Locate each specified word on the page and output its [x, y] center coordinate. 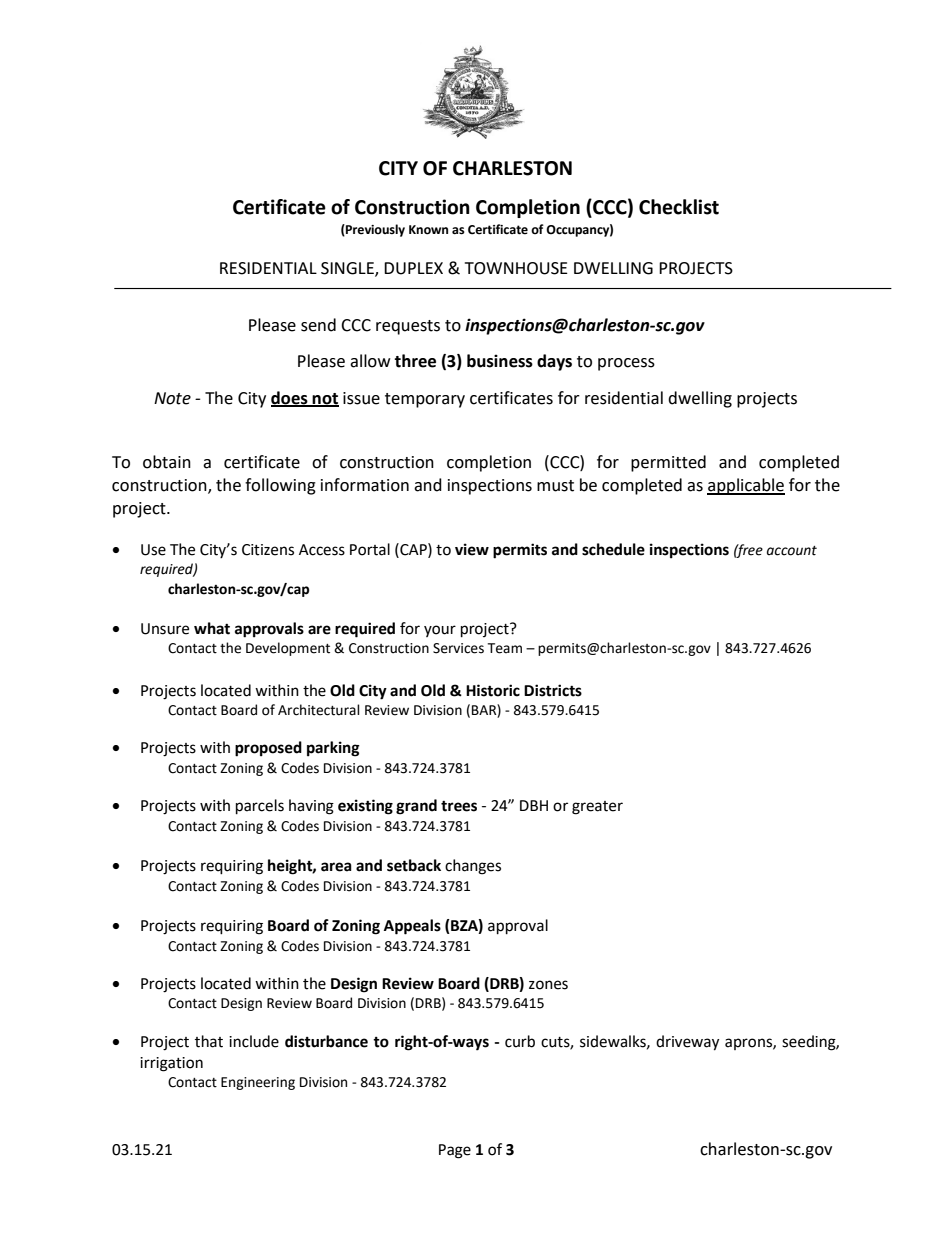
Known [428, 230]
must [555, 486]
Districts [553, 690]
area [336, 867]
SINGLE [348, 269]
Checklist [679, 207]
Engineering [258, 1083]
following [280, 486]
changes [473, 867]
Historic [493, 690]
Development [288, 649]
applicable [746, 486]
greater [597, 808]
